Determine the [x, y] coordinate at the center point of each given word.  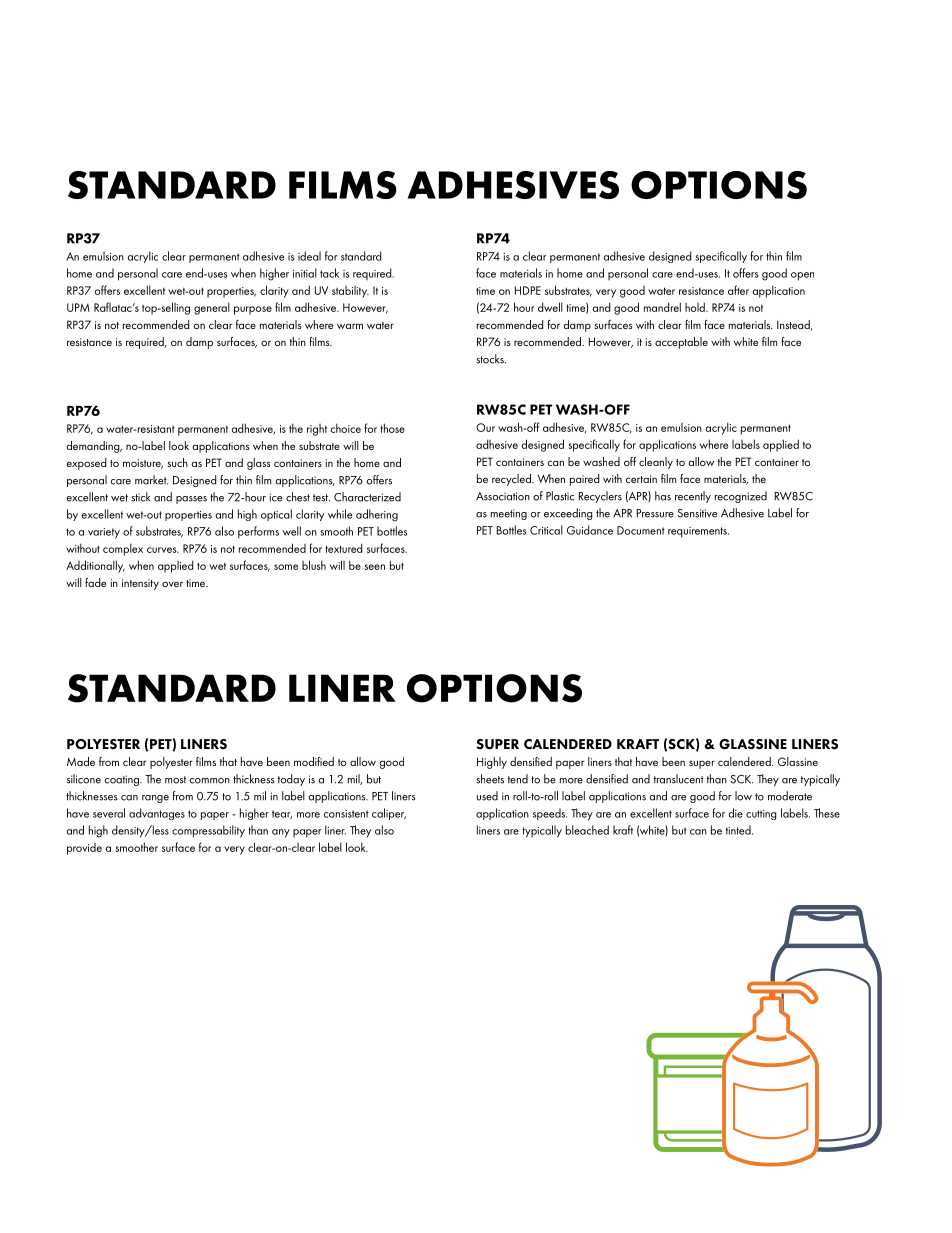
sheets [490, 779]
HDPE [528, 290]
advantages [157, 814]
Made [81, 761]
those [393, 428]
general [212, 308]
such [178, 462]
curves [163, 550]
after [738, 290]
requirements [698, 532]
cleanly [656, 463]
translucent [679, 779]
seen [374, 567]
